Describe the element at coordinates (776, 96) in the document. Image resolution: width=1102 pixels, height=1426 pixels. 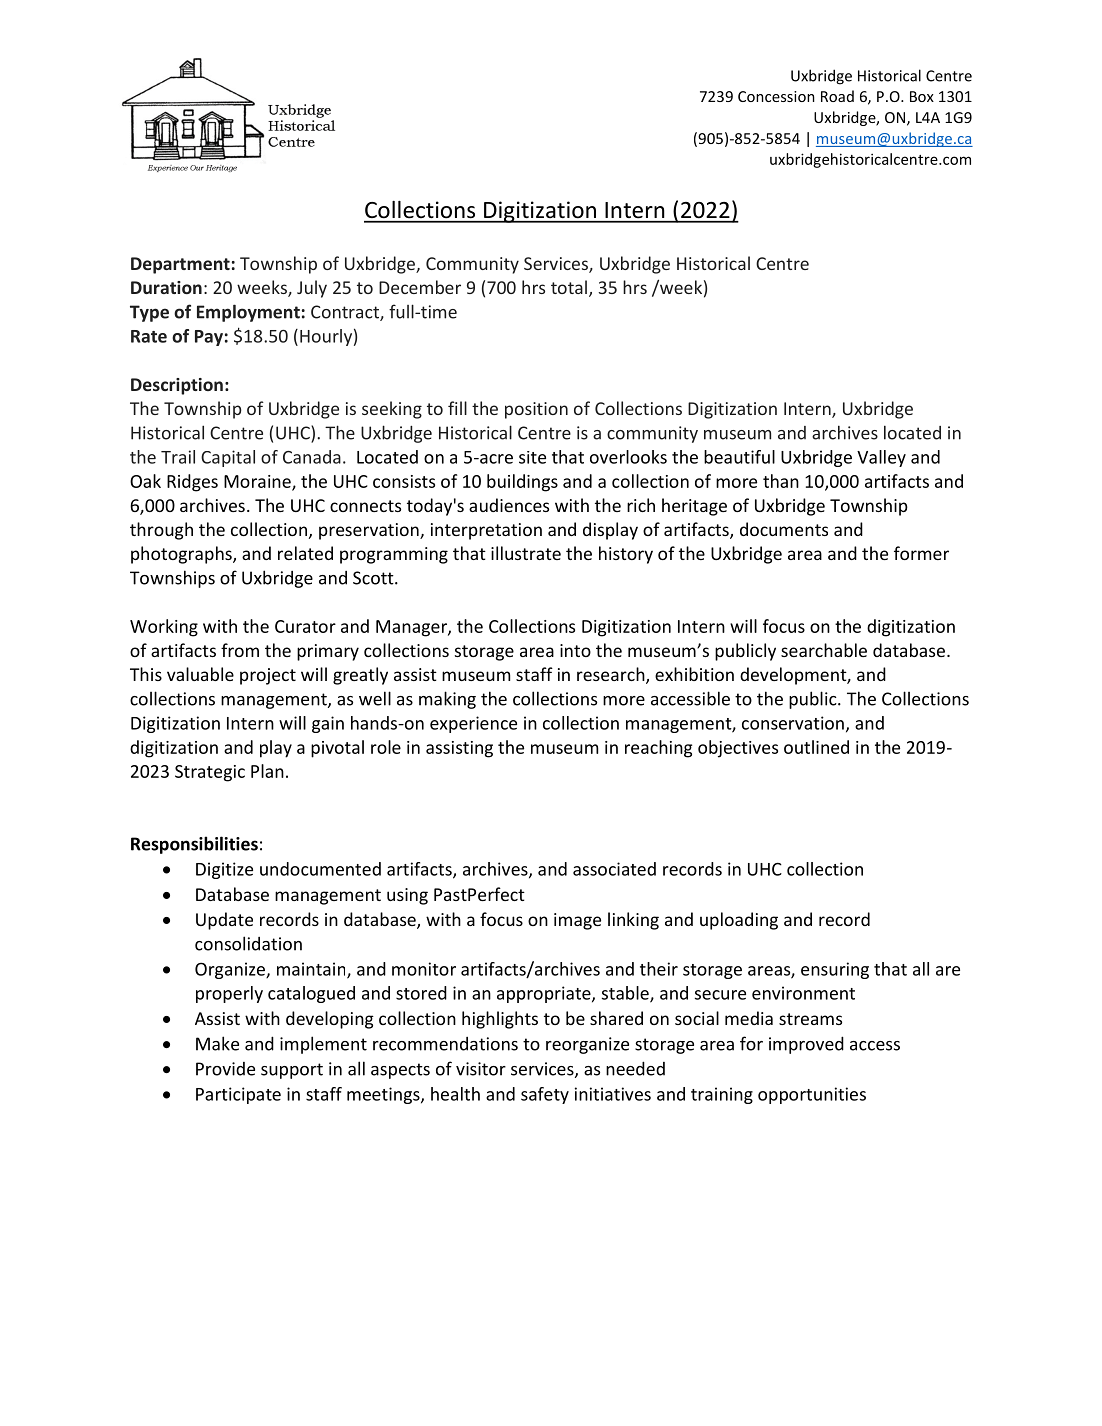
I see `Concession` at that location.
